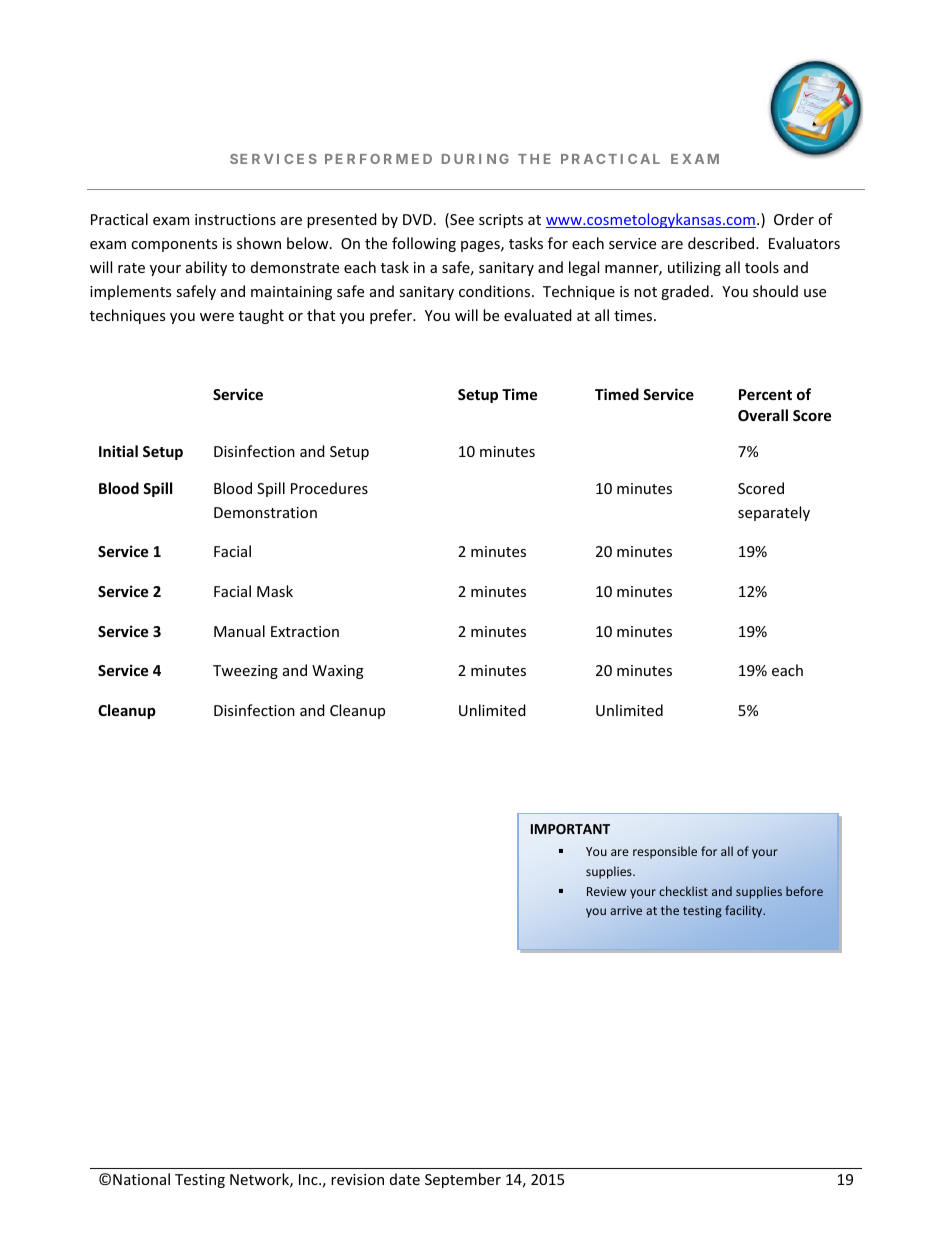  What do you see at coordinates (763, 415) in the document?
I see `Overall` at bounding box center [763, 415].
